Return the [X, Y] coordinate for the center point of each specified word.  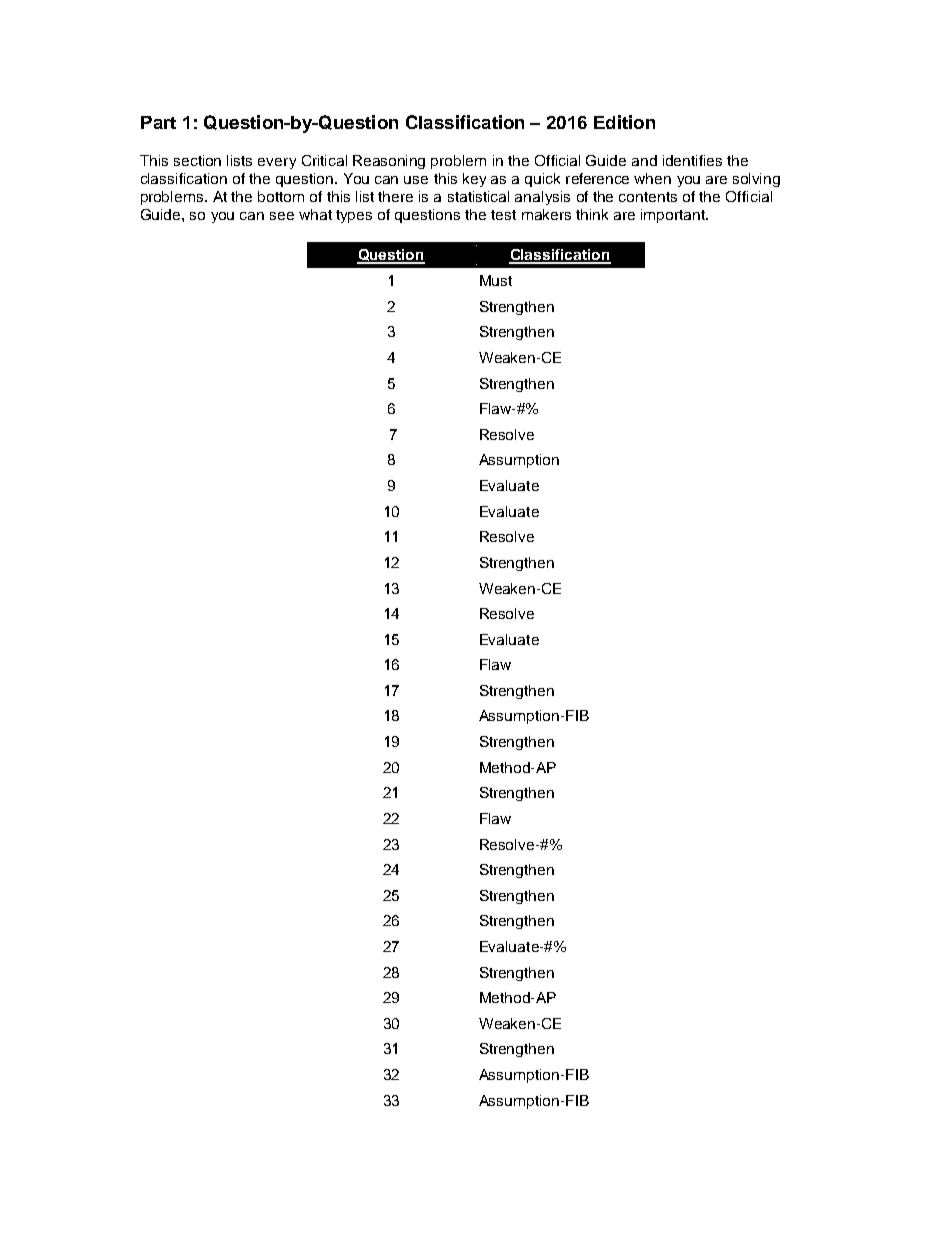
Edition [624, 122]
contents [648, 197]
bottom [281, 196]
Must [496, 280]
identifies [692, 160]
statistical [478, 196]
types [354, 216]
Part [158, 122]
